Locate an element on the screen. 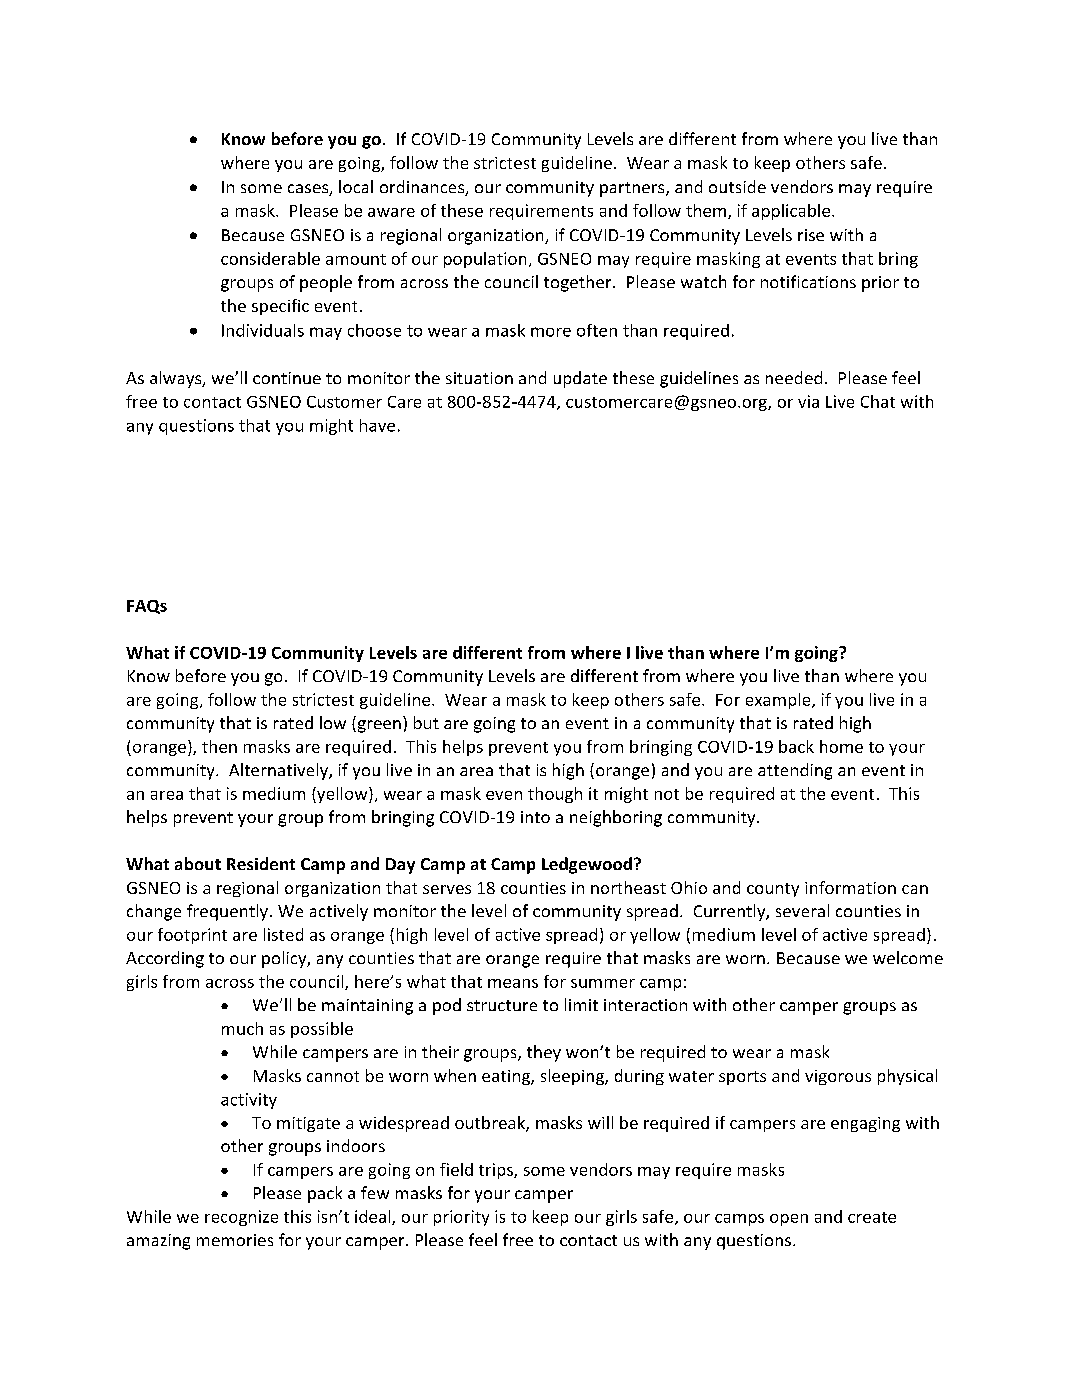  then is located at coordinates (219, 746).
